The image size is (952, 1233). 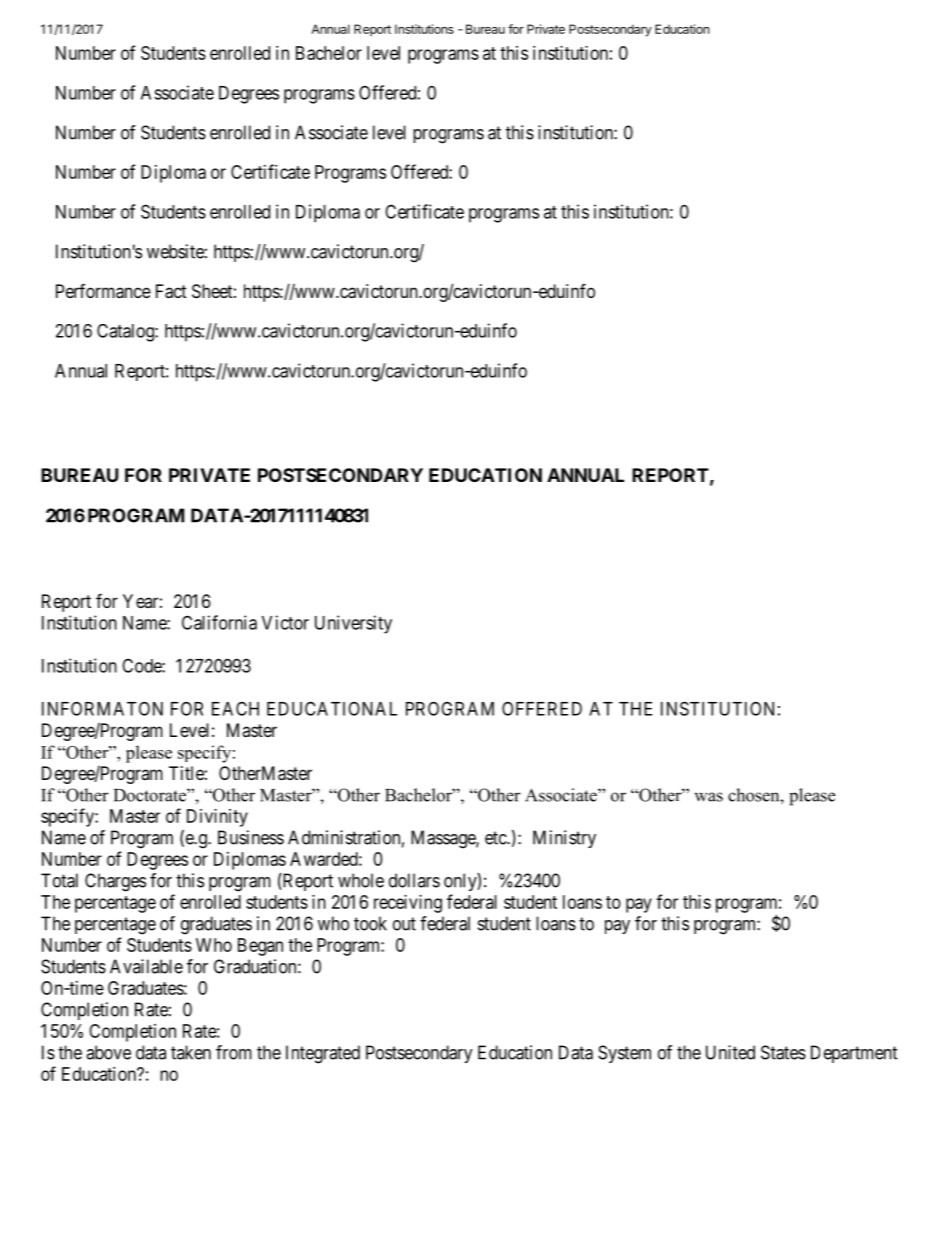 What do you see at coordinates (103, 291) in the screenshot?
I see `Performance` at bounding box center [103, 291].
